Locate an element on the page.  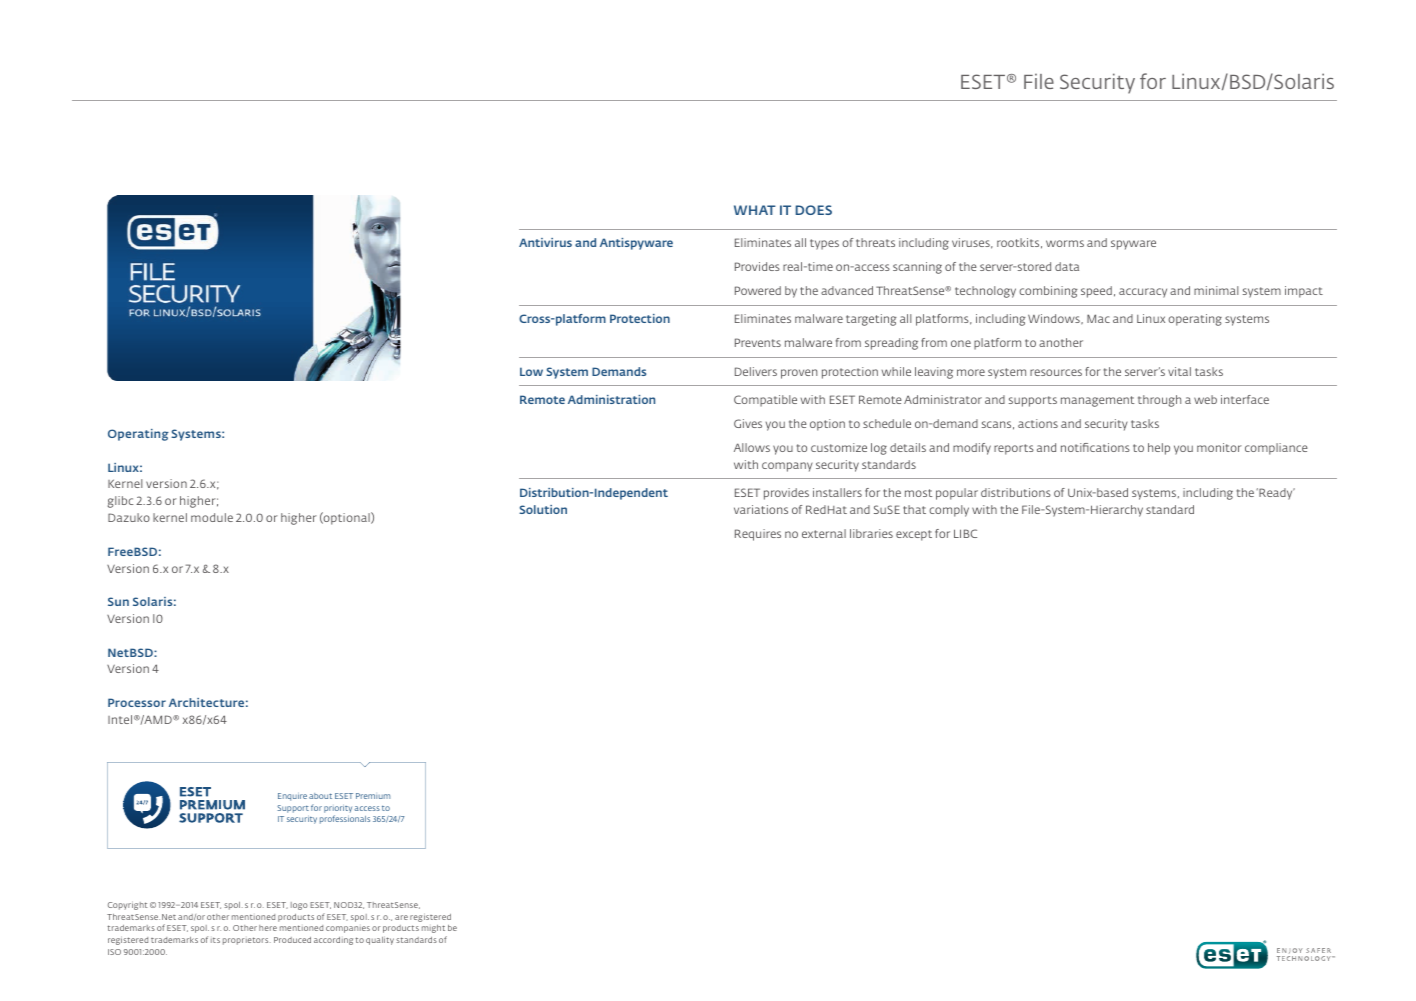
here is located at coordinates (268, 928).
